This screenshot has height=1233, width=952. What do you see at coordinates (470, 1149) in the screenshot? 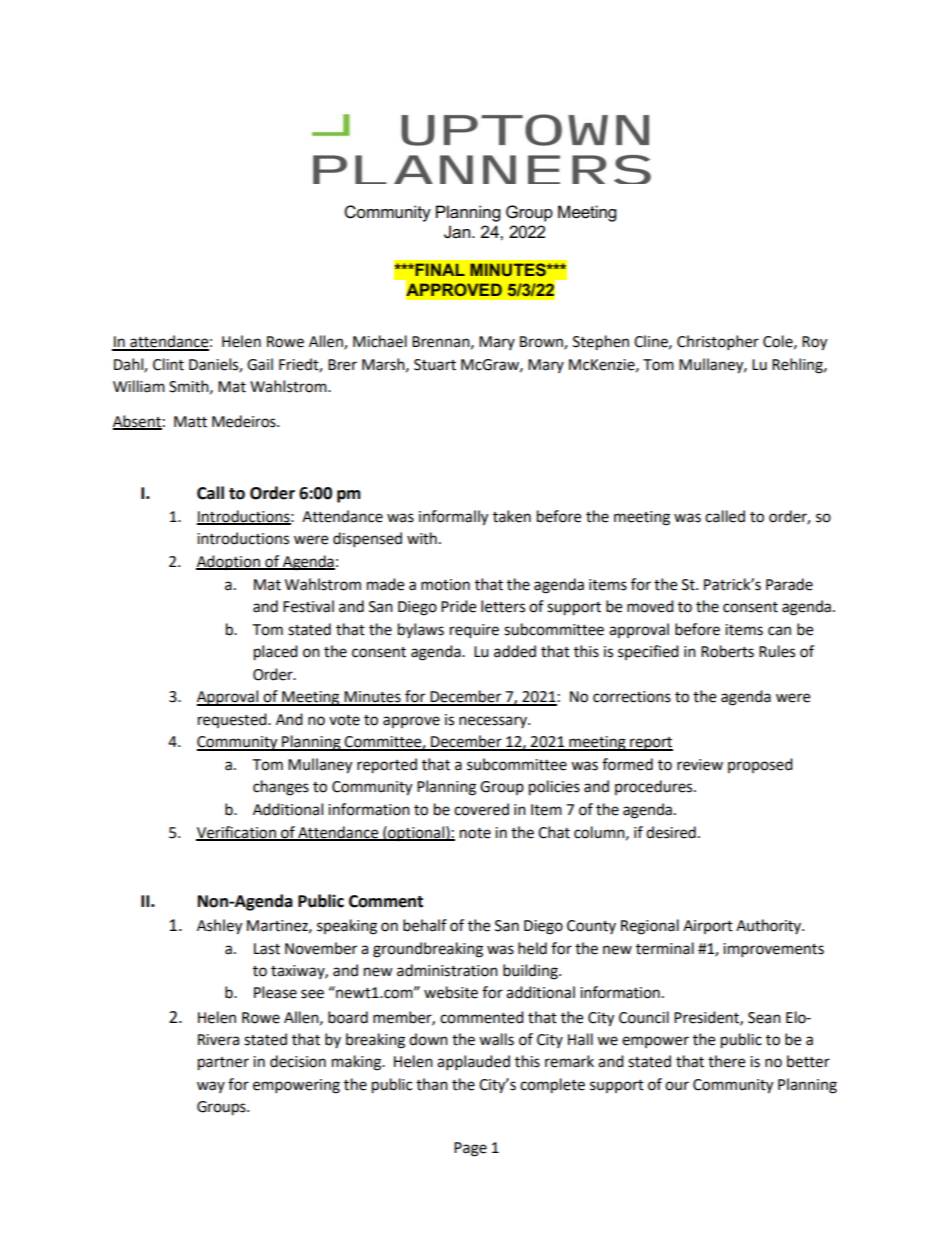
I see `Page` at bounding box center [470, 1149].
